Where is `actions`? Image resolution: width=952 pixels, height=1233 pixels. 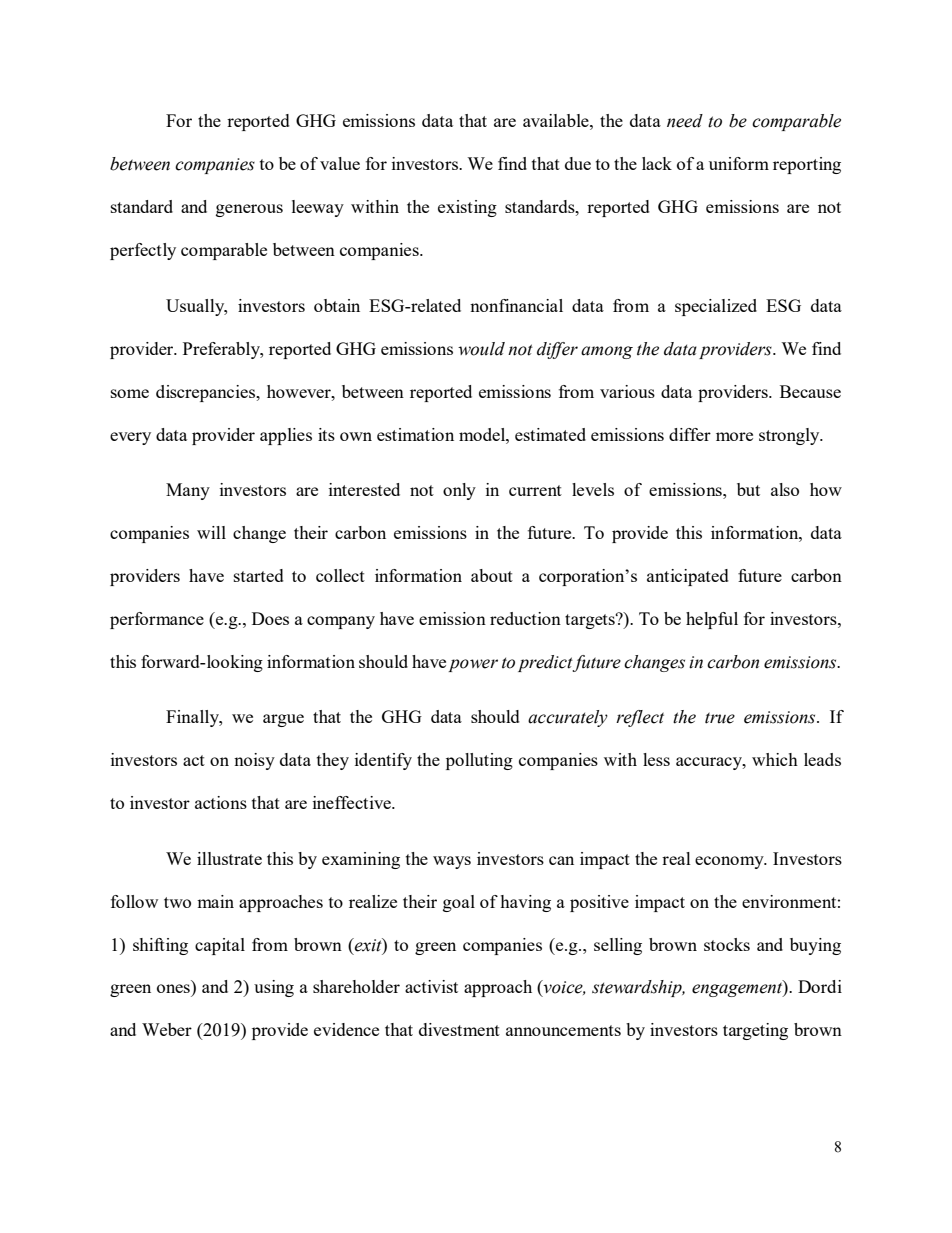
actions is located at coordinates (221, 802).
